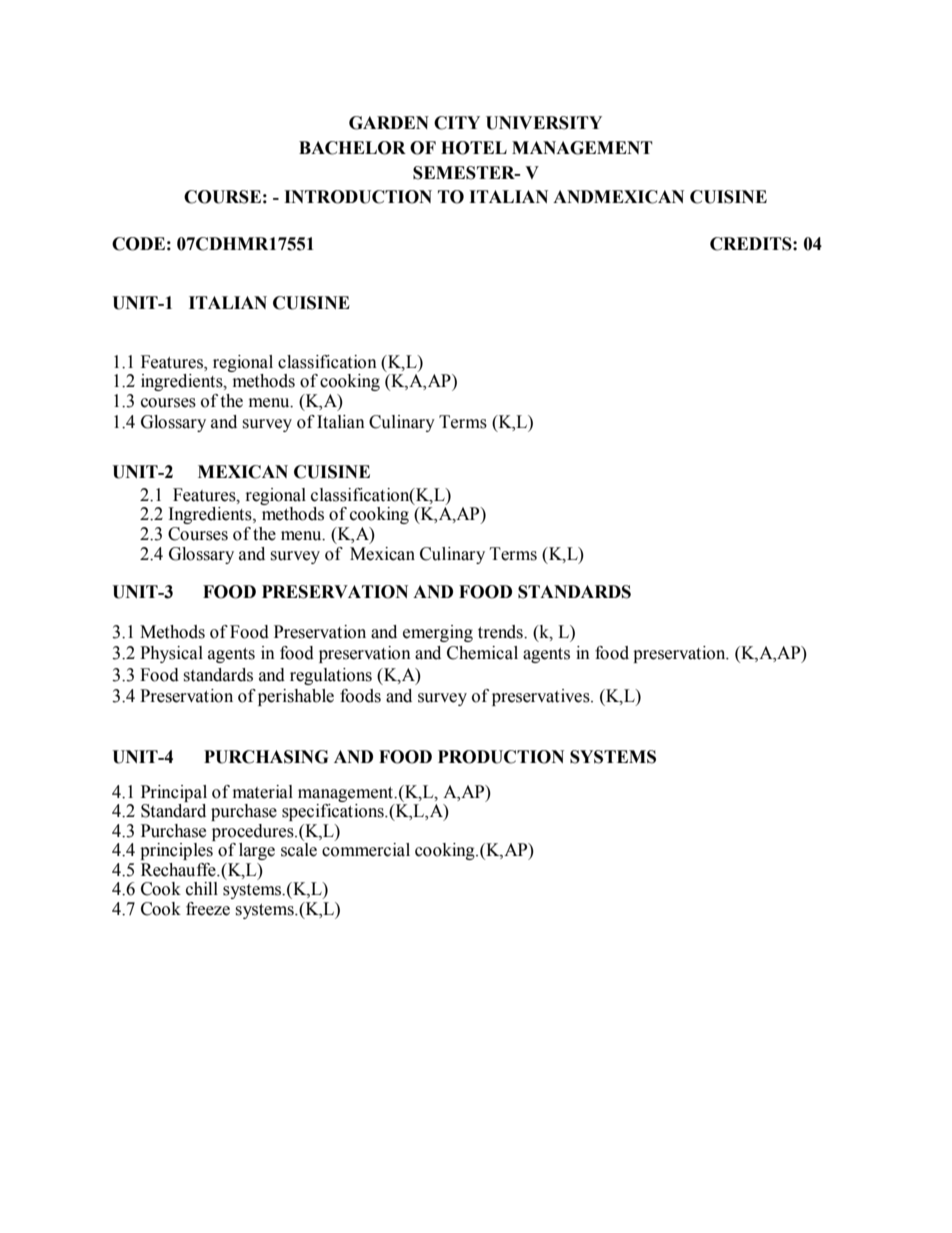 The height and width of the document is (1233, 952). I want to click on PRODUCTION, so click(501, 757).
